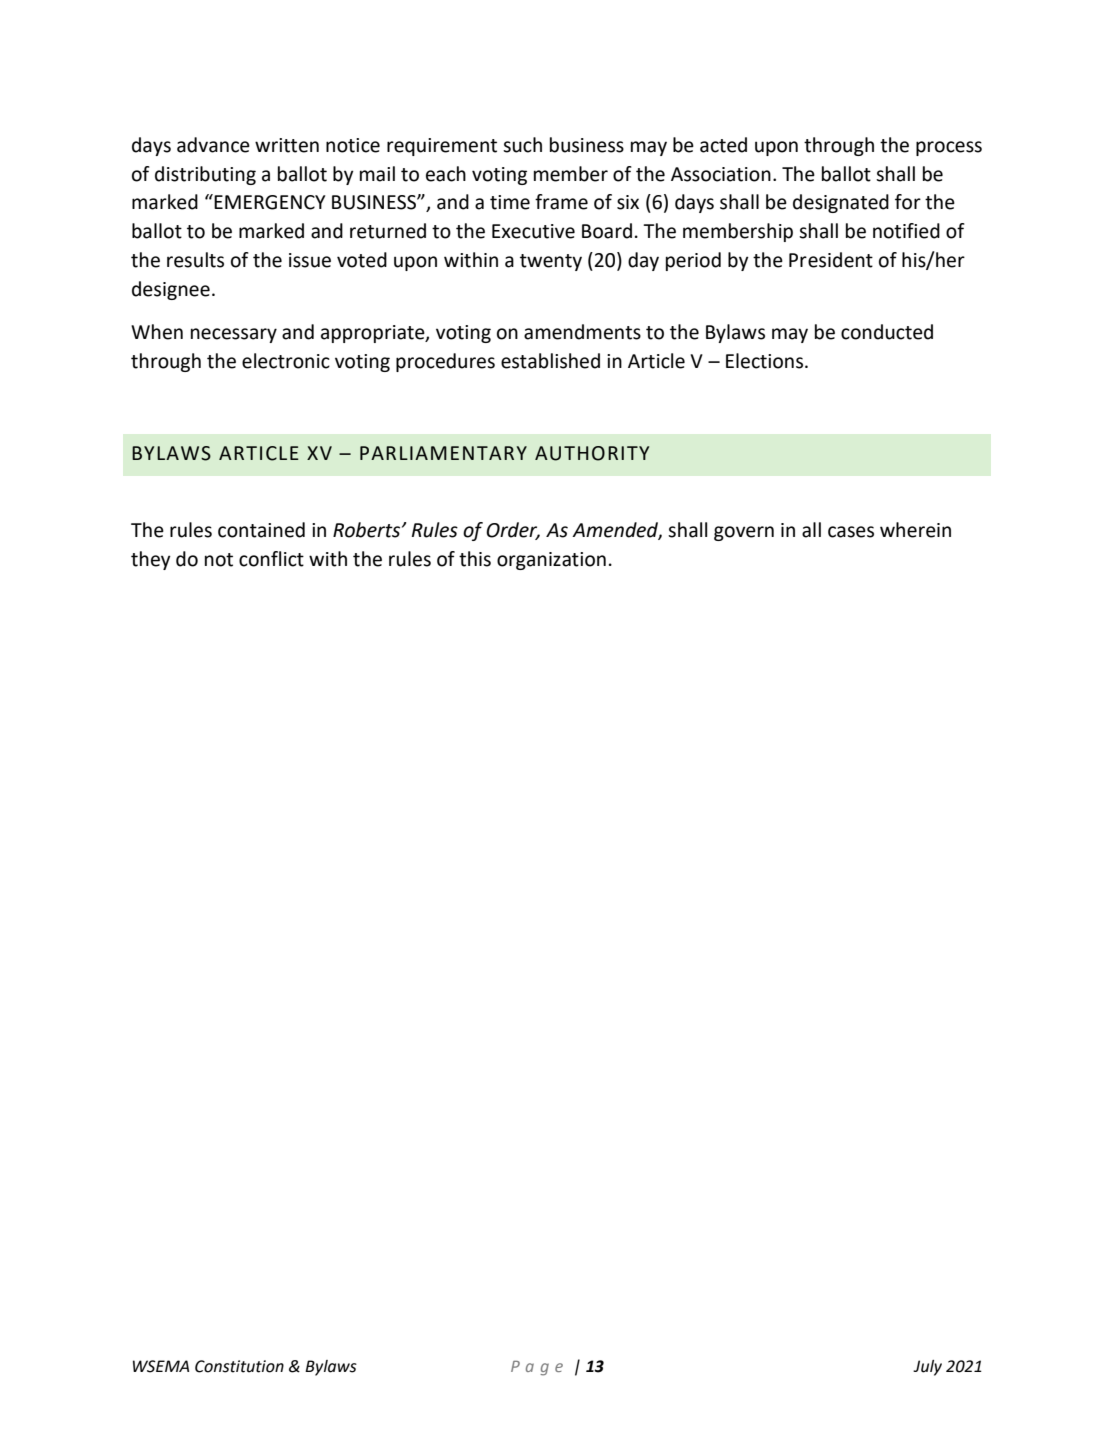  What do you see at coordinates (851, 532) in the screenshot?
I see `cases` at bounding box center [851, 532].
